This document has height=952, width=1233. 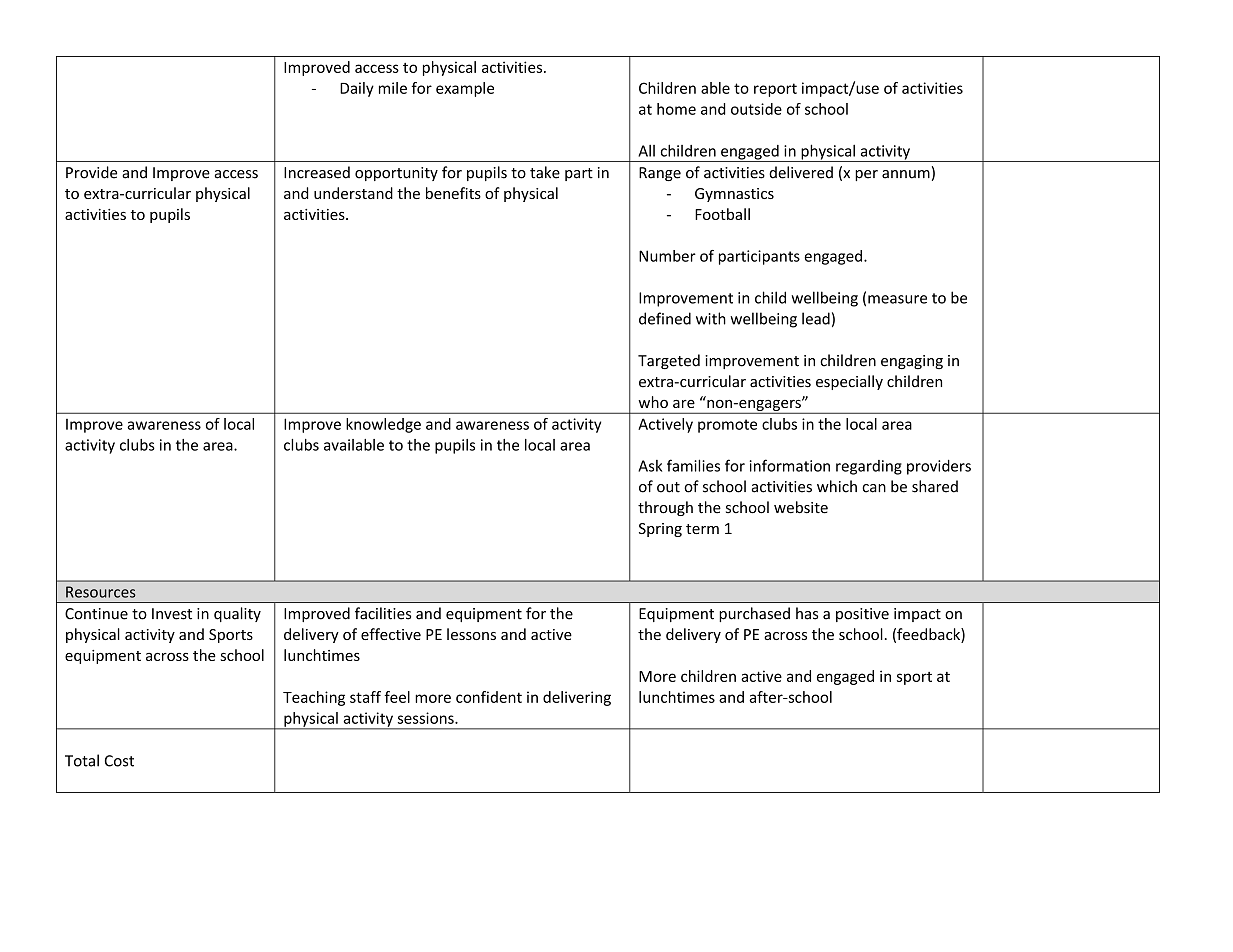 What do you see at coordinates (357, 89) in the document?
I see `Daily` at bounding box center [357, 89].
